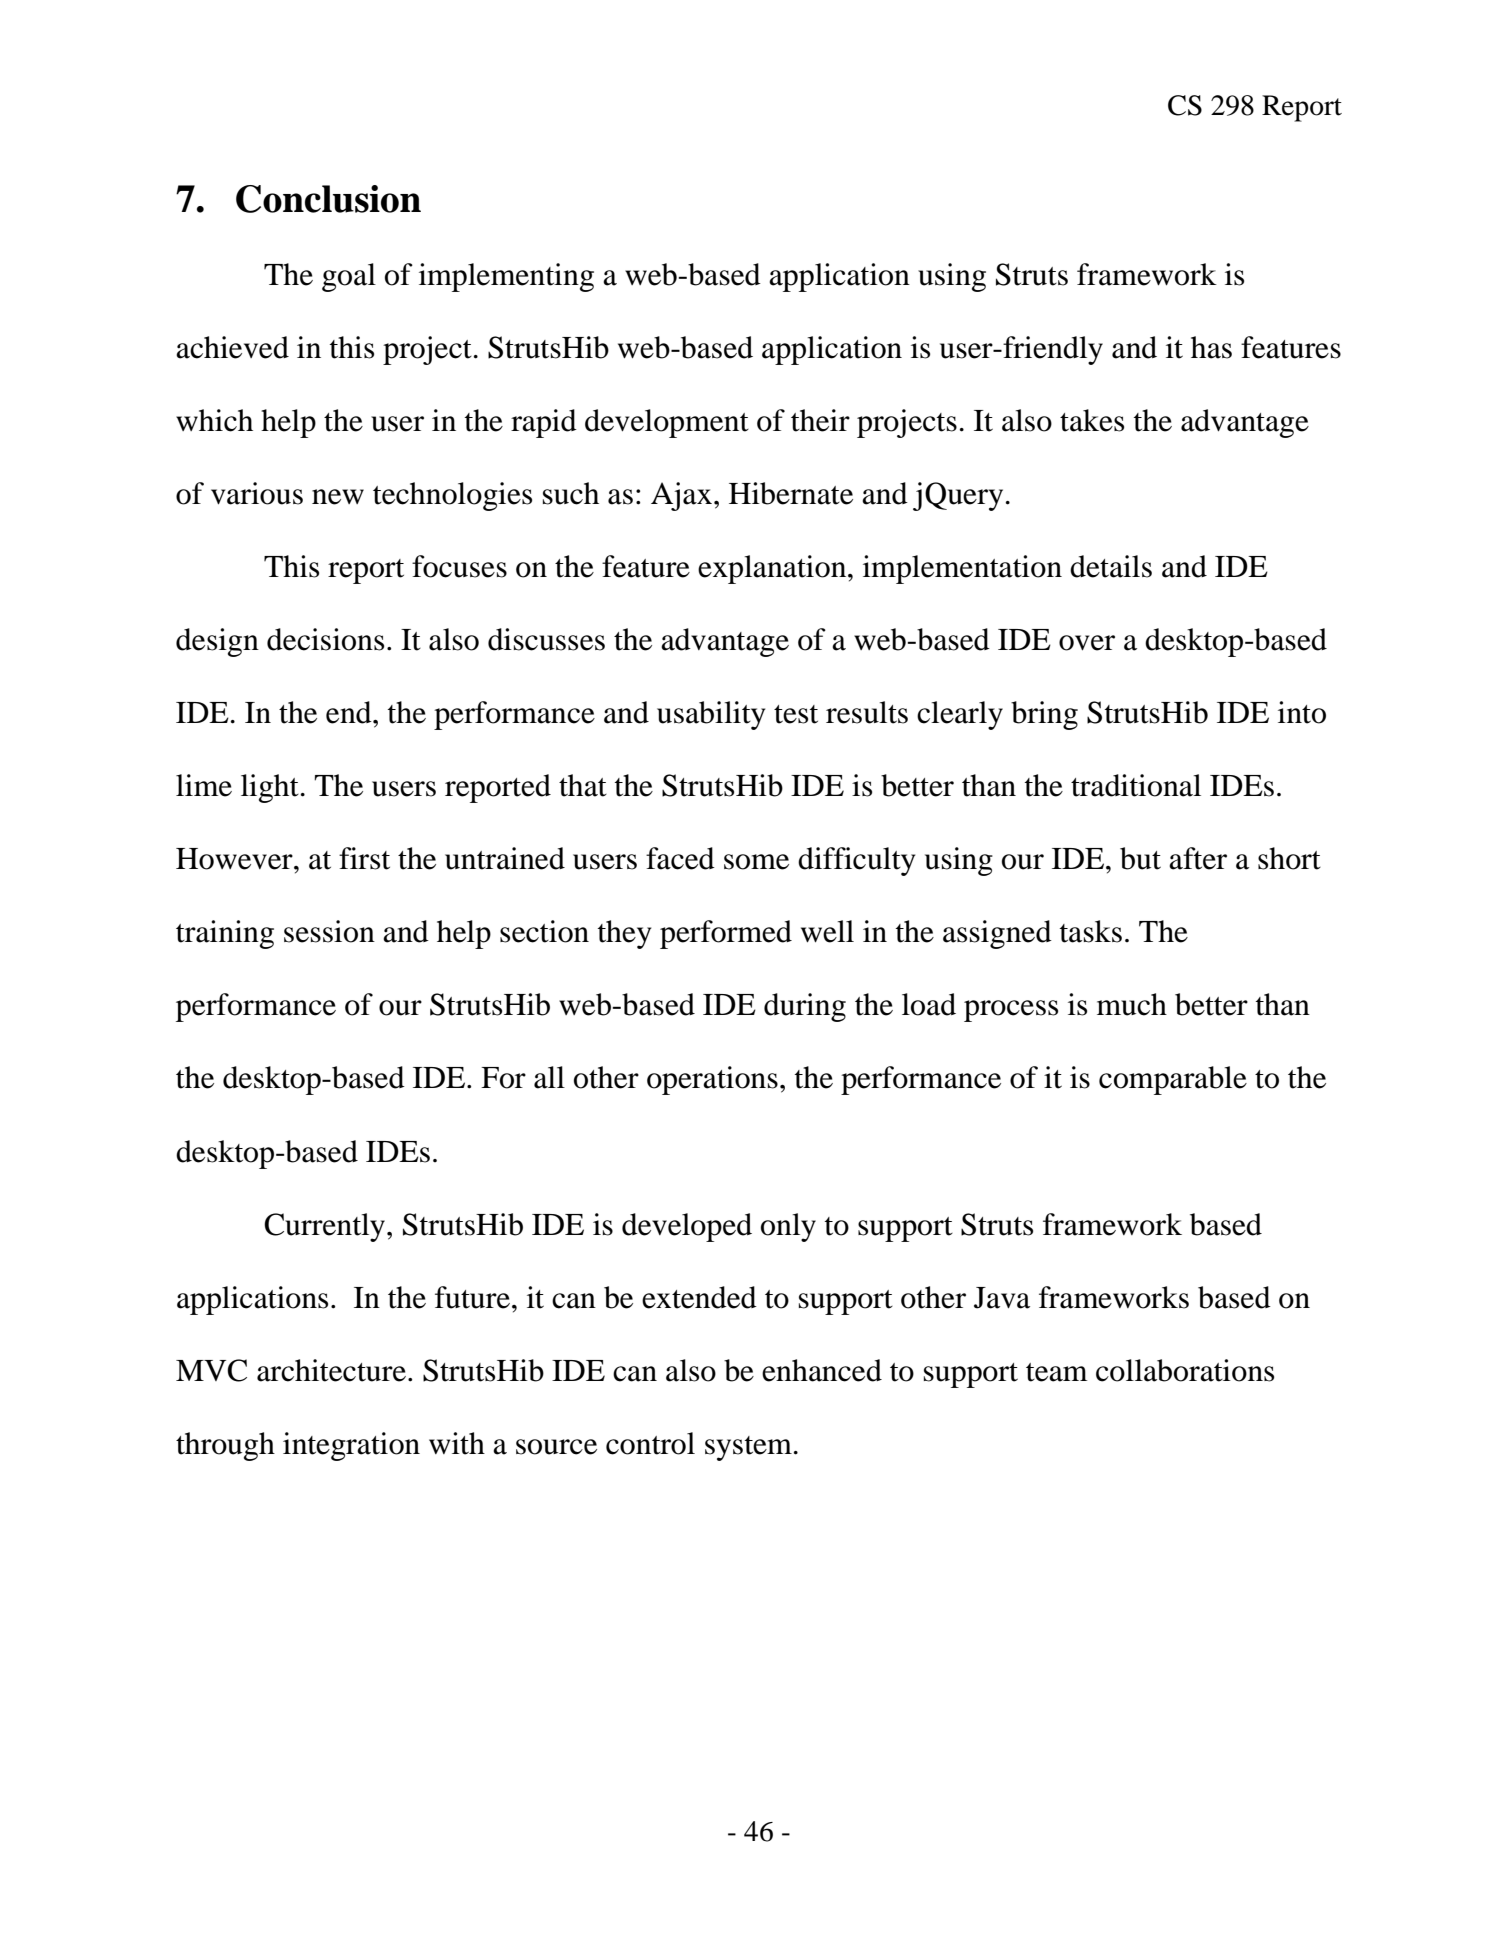 This screenshot has width=1496, height=1936. Describe the element at coordinates (756, 862) in the screenshot. I see `some` at that location.
